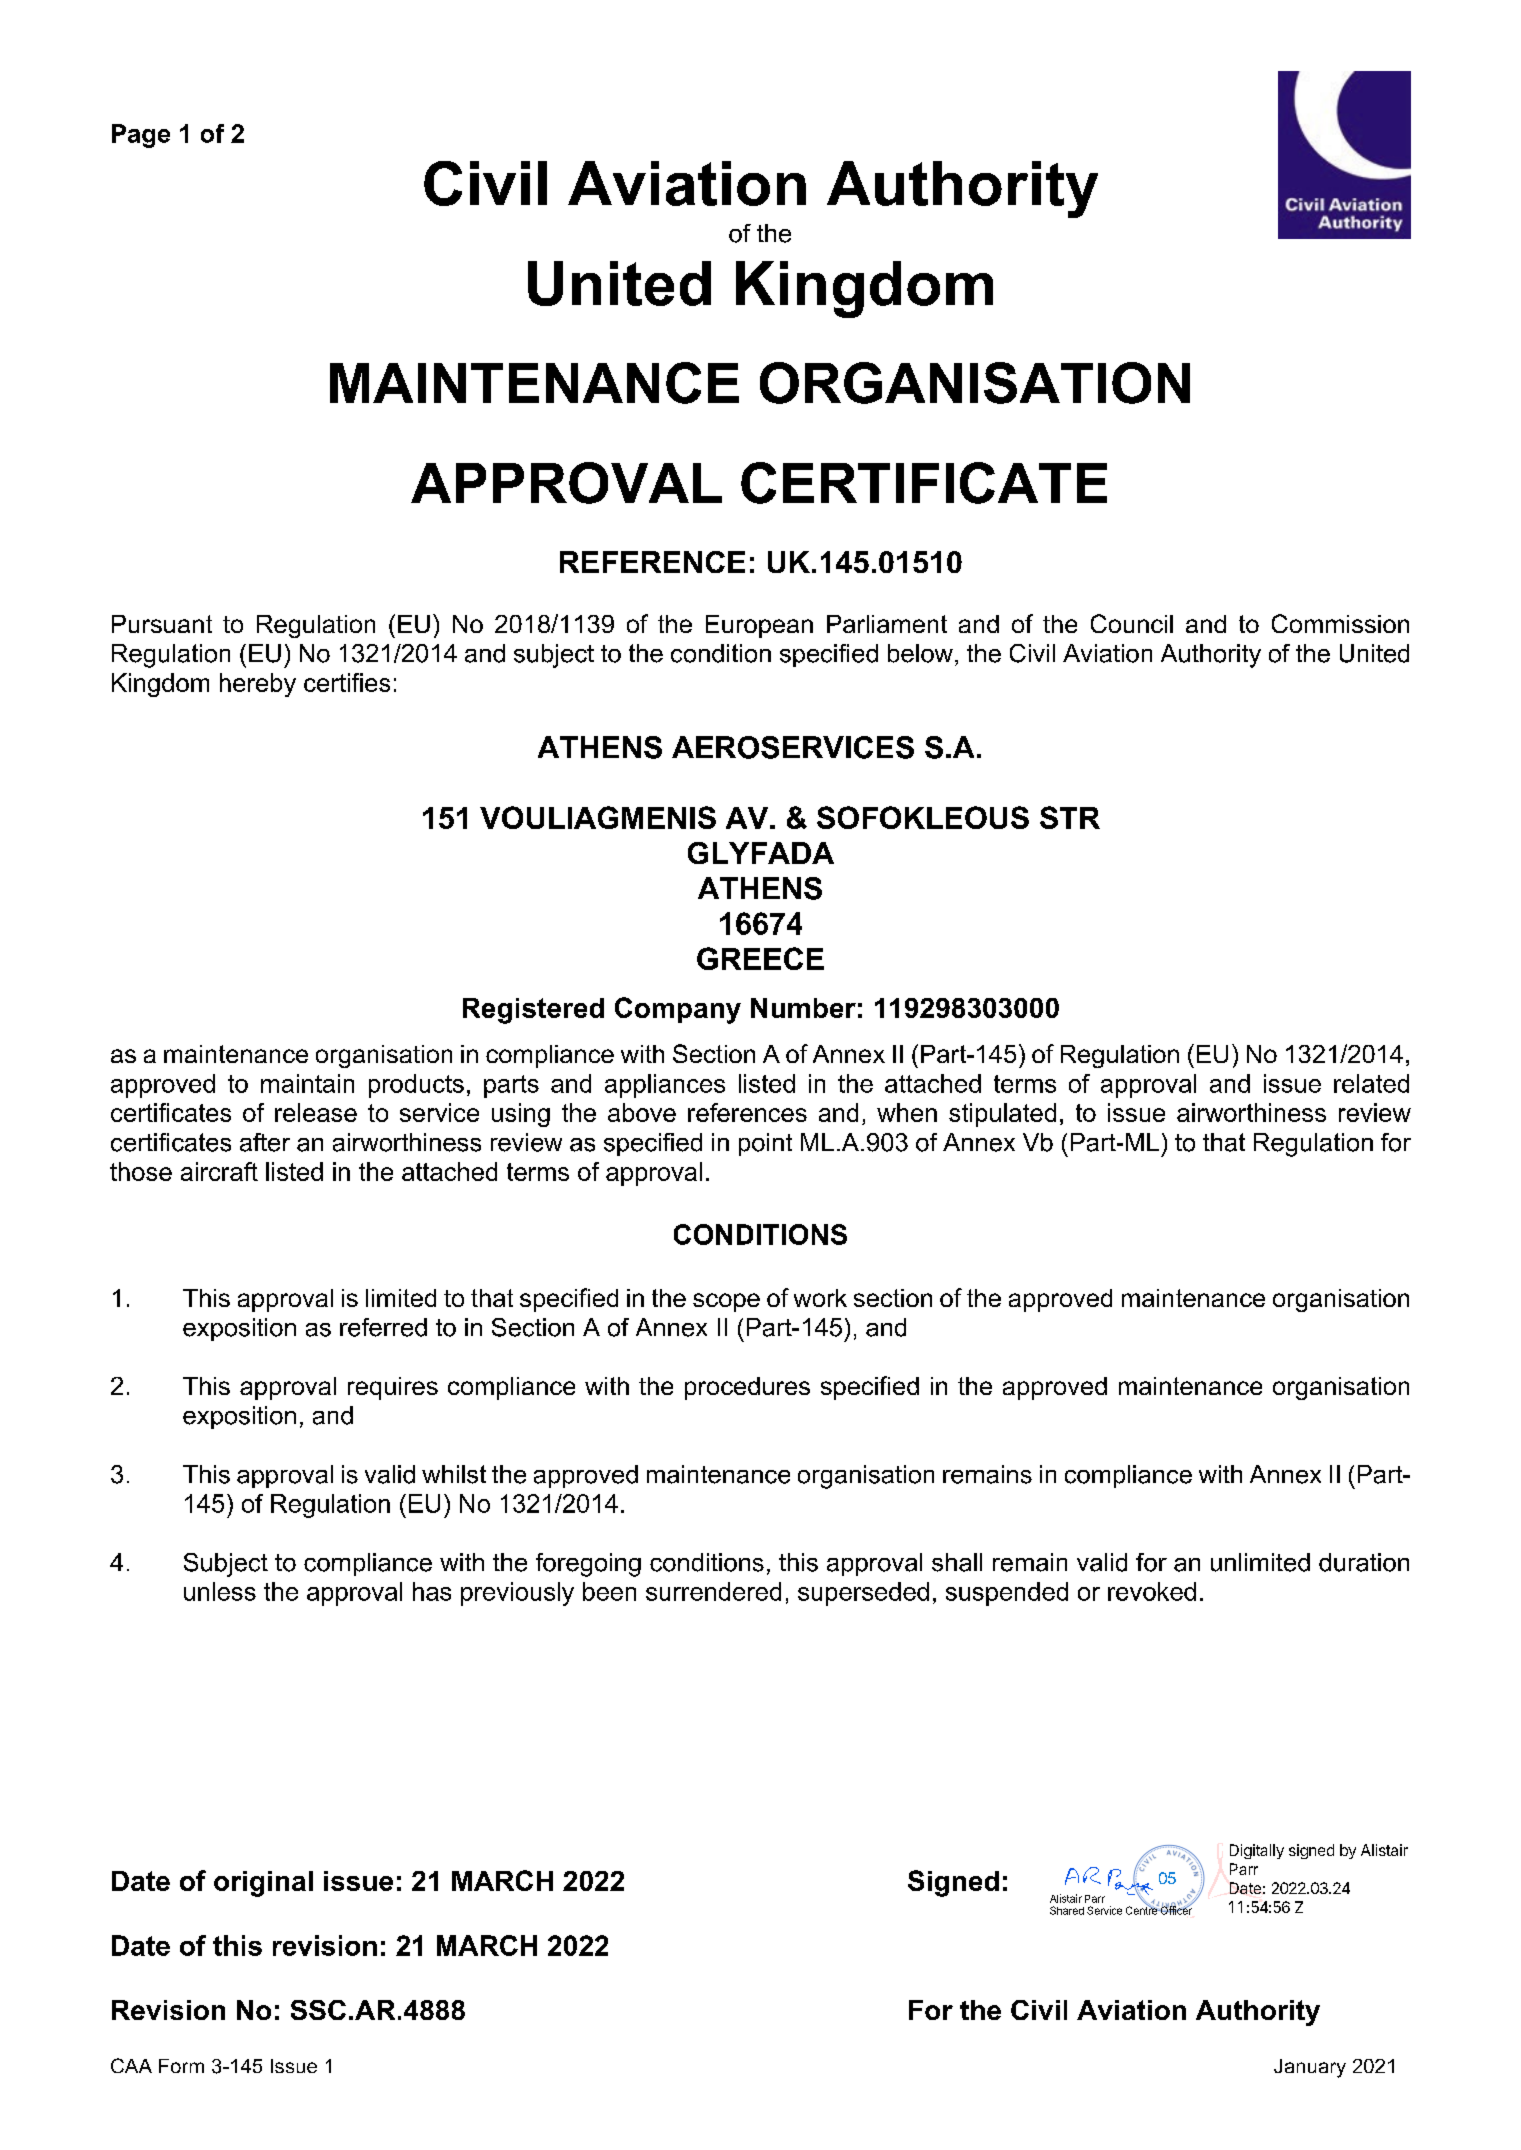 This screenshot has width=1521, height=2150. I want to click on Council, so click(1132, 623).
